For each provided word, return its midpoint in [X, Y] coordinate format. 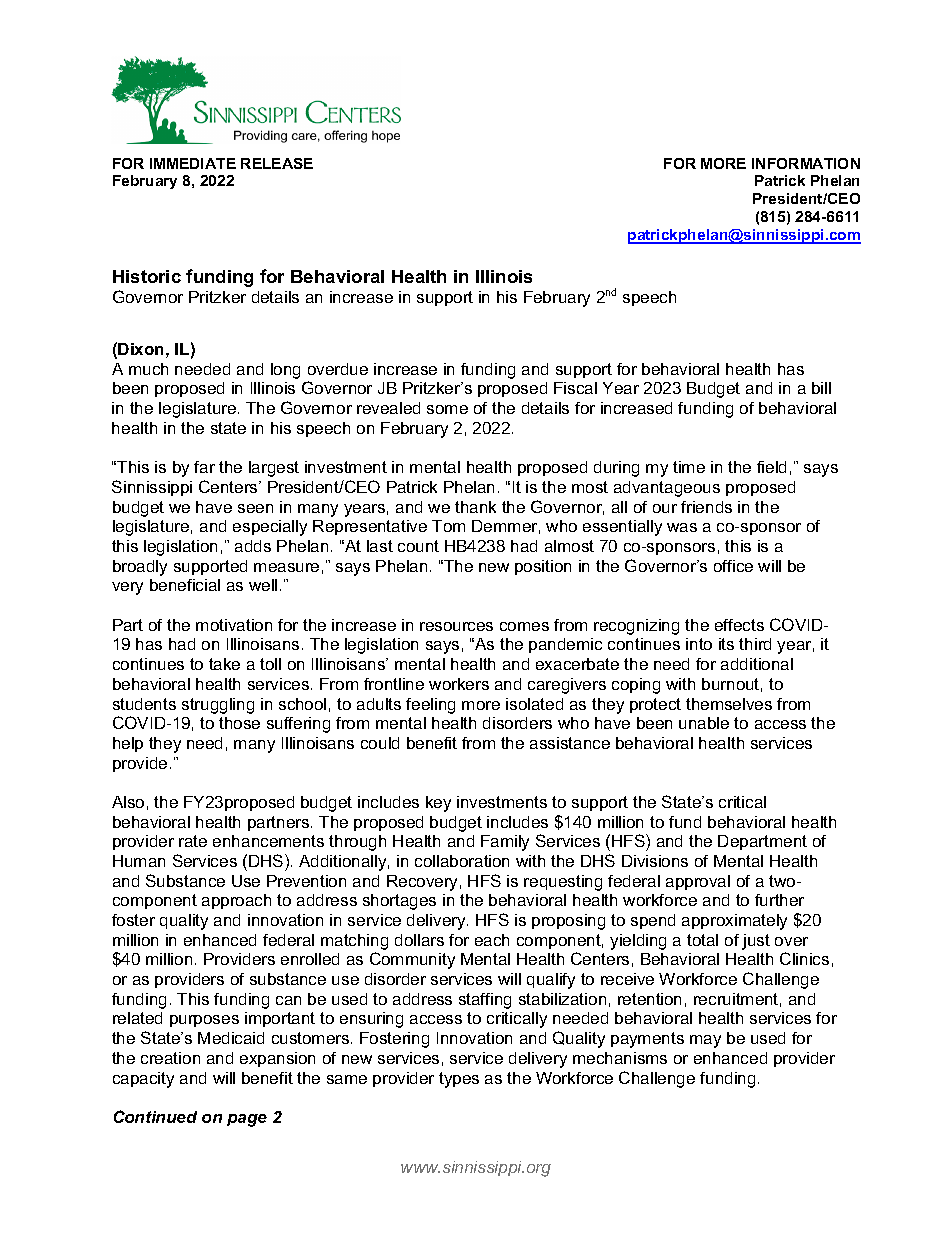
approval [698, 882]
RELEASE [277, 163]
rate [193, 841]
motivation [234, 625]
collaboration [462, 861]
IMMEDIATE [193, 163]
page [247, 1120]
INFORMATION [806, 163]
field [771, 467]
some [447, 409]
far [204, 467]
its [726, 644]
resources [456, 626]
